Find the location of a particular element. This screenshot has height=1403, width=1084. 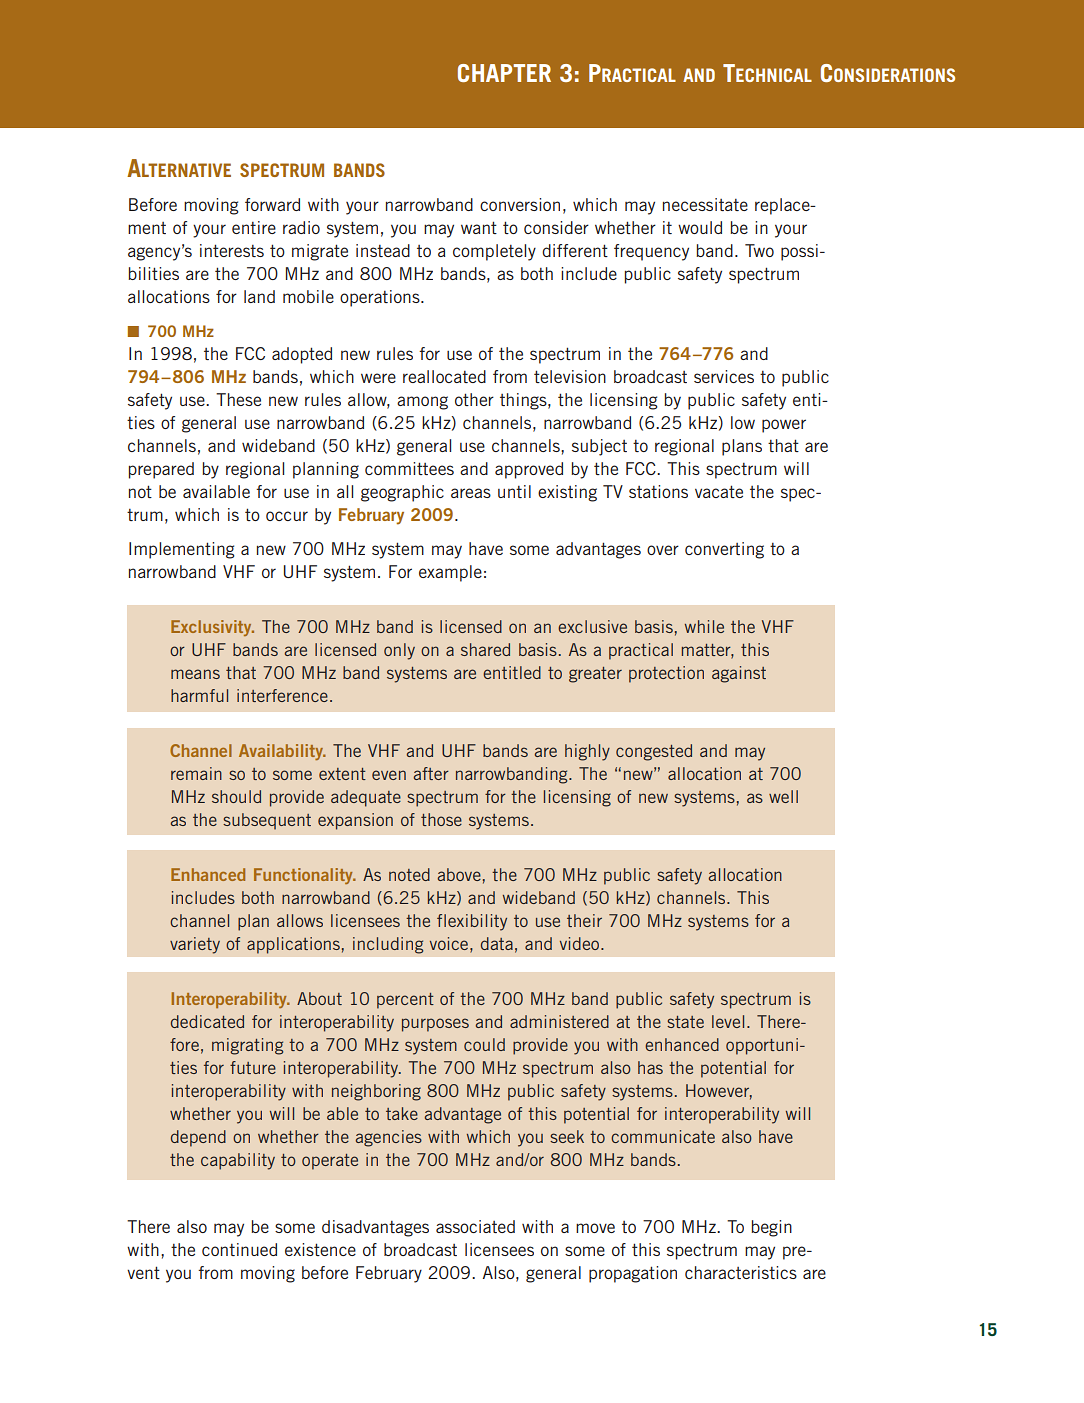

after is located at coordinates (431, 773).
